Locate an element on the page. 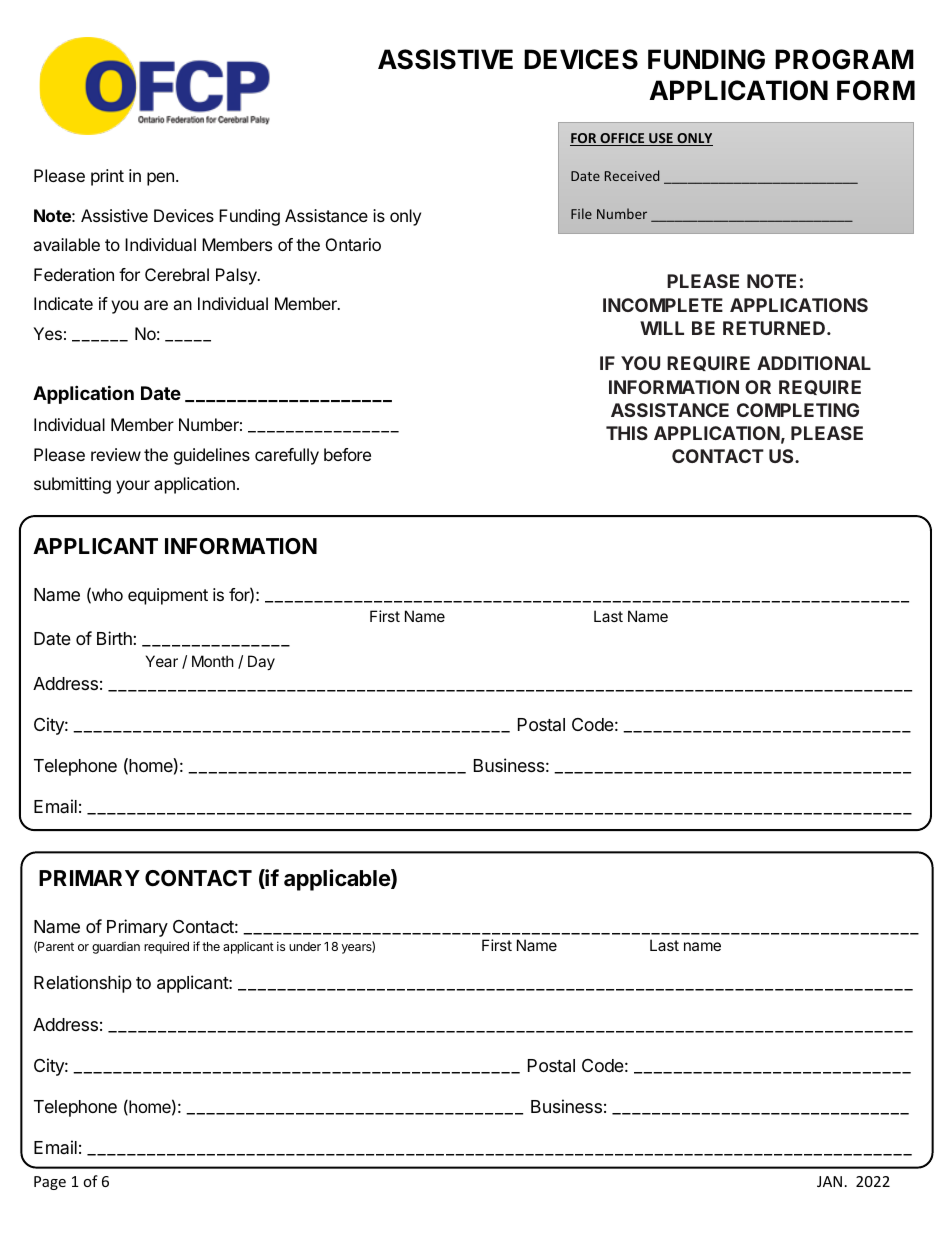 Image resolution: width=952 pixels, height=1233 pixels. equipment is located at coordinates (168, 596).
